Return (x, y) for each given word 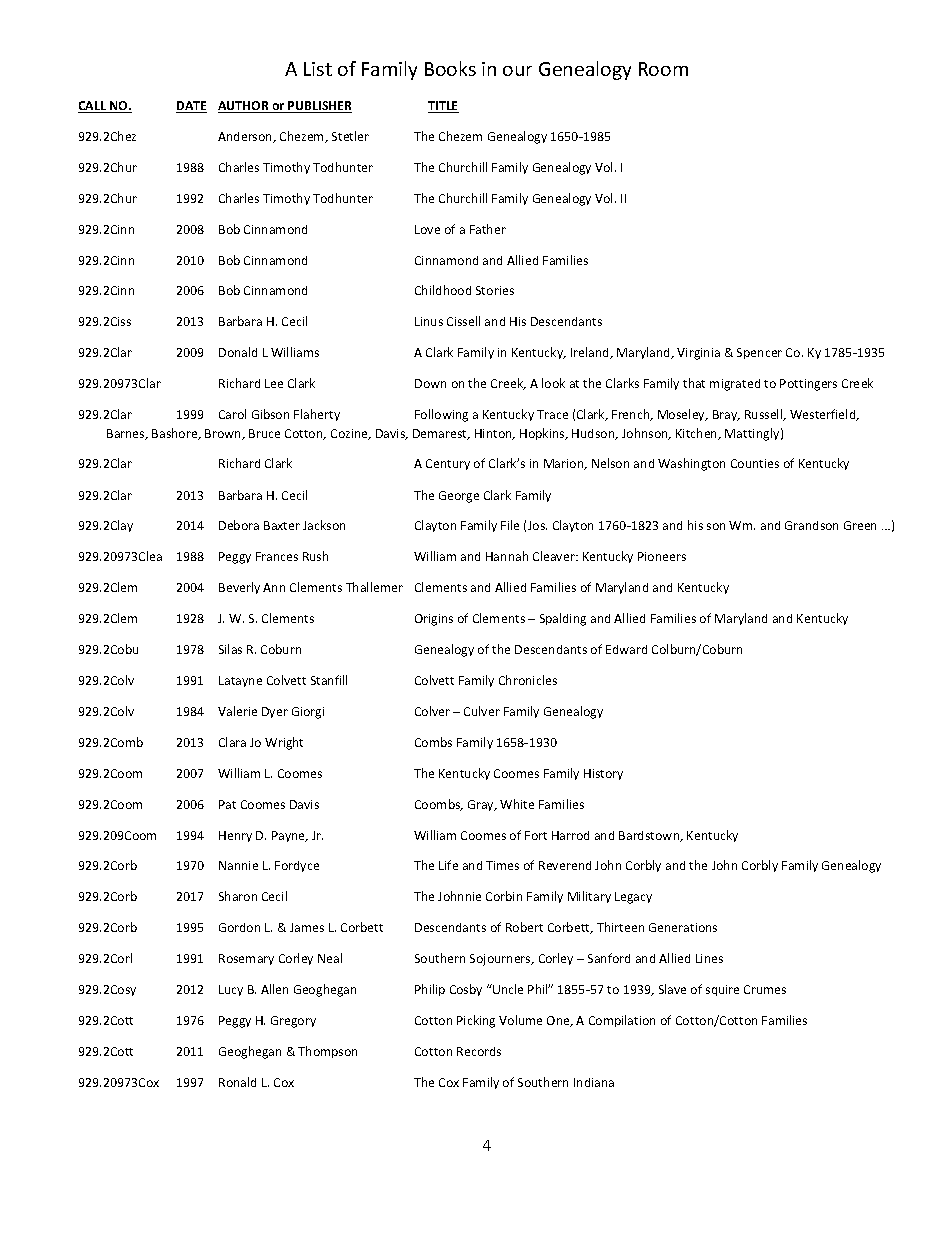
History (603, 774)
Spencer (759, 353)
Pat (227, 804)
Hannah (507, 556)
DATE (191, 107)
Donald (238, 352)
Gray (482, 805)
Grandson (811, 525)
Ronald (237, 1082)
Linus (429, 321)
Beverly (239, 588)
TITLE (443, 107)
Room (663, 69)
